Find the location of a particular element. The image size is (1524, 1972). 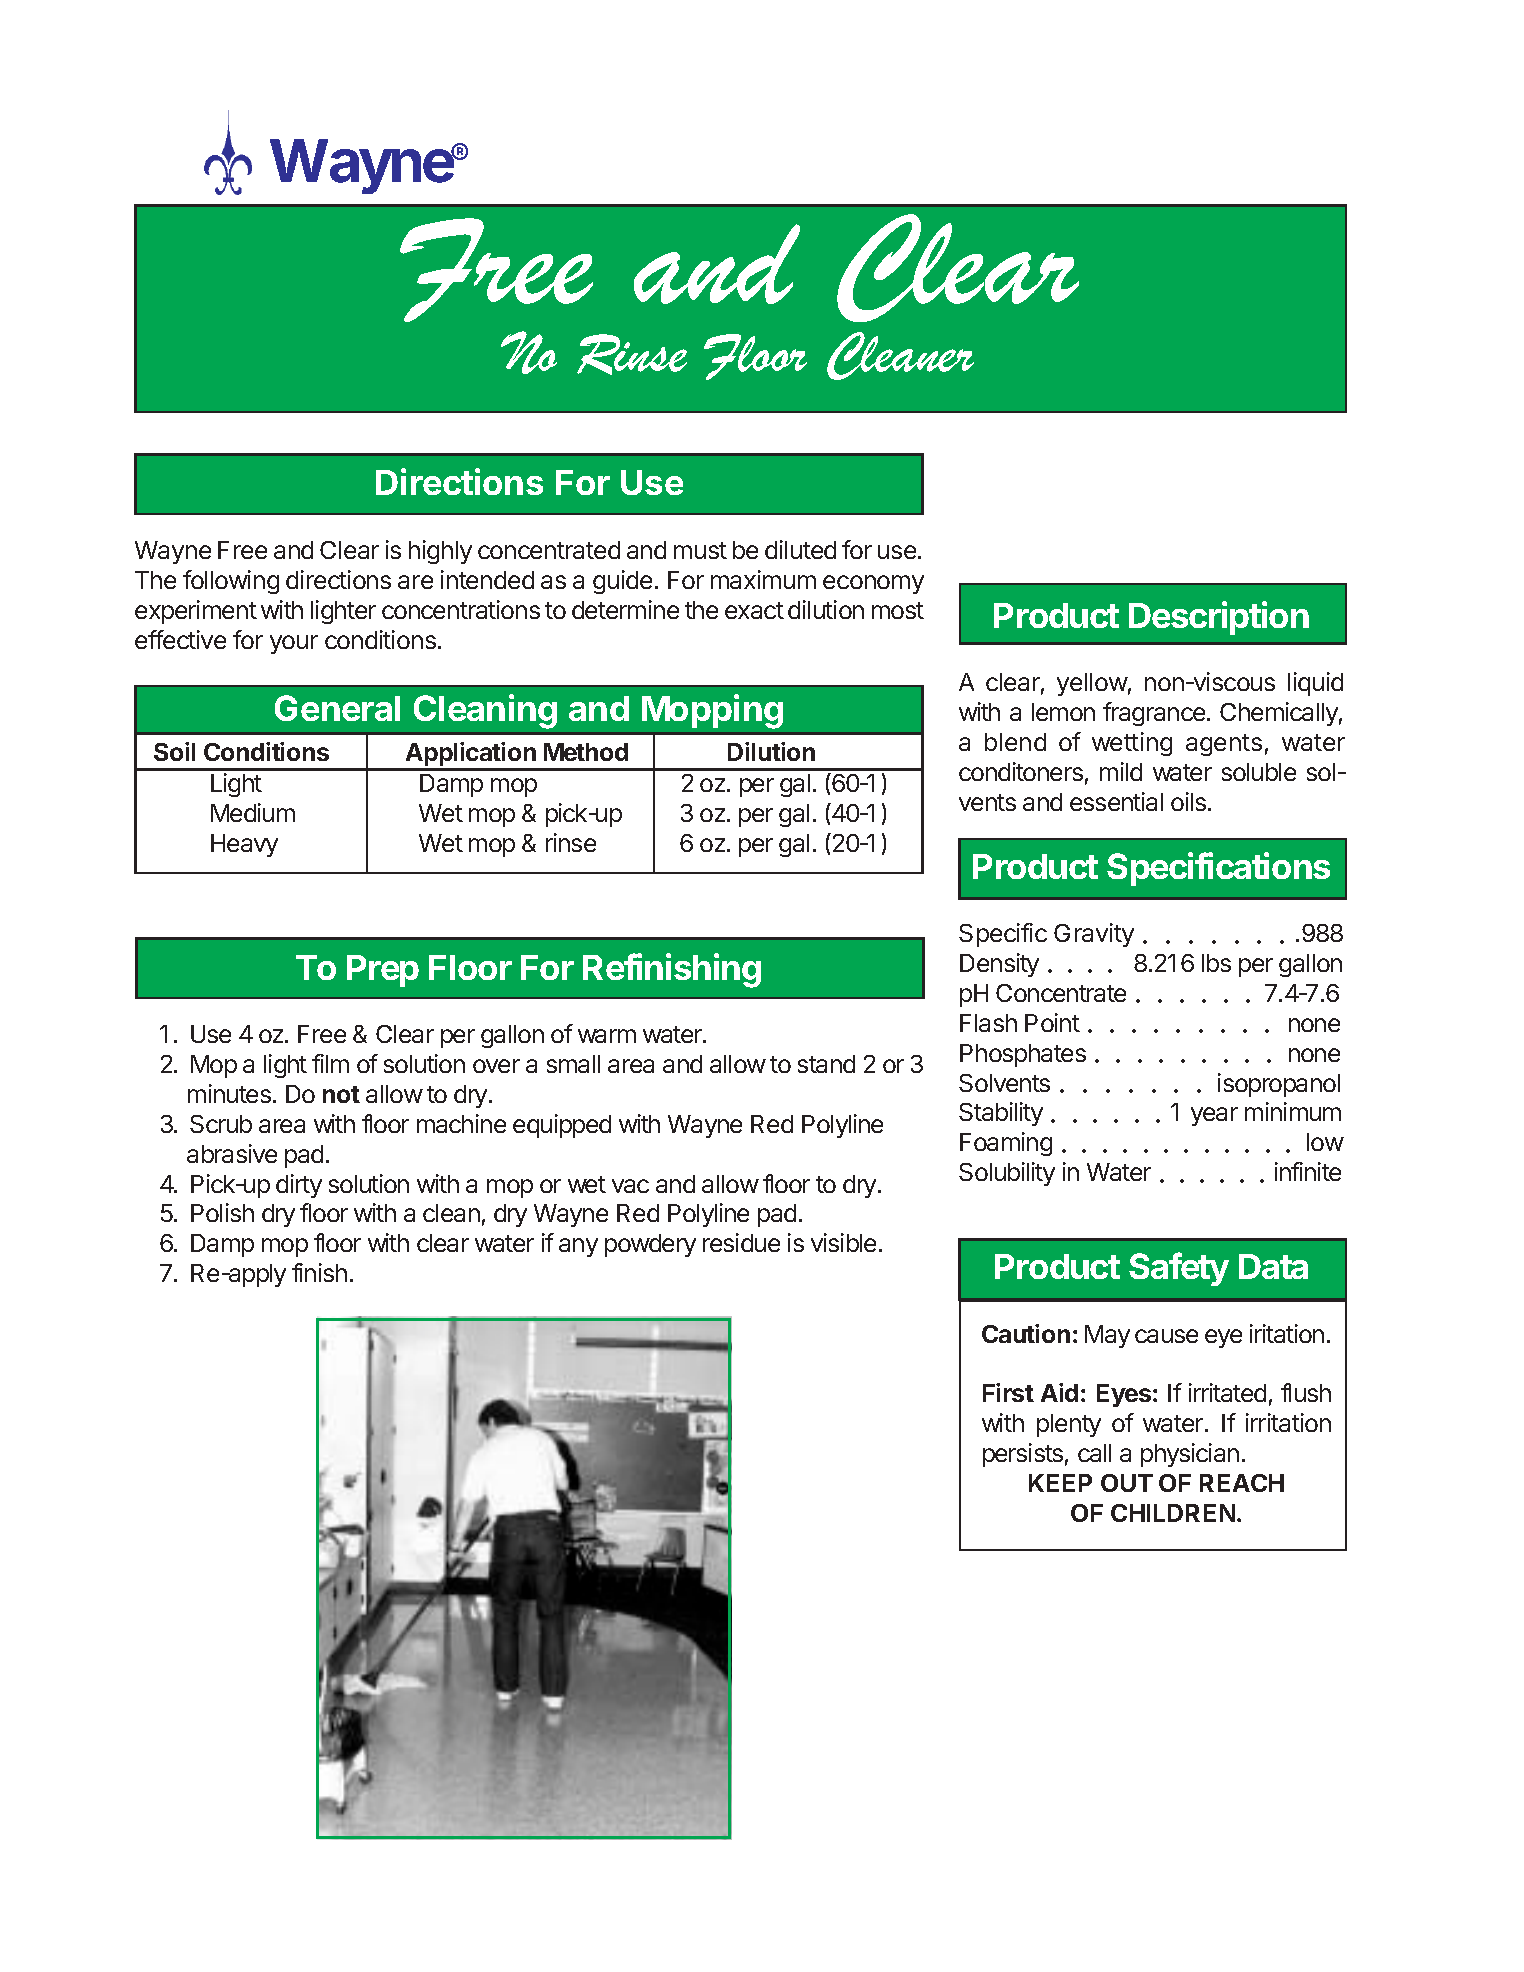

Description is located at coordinates (1219, 618).
